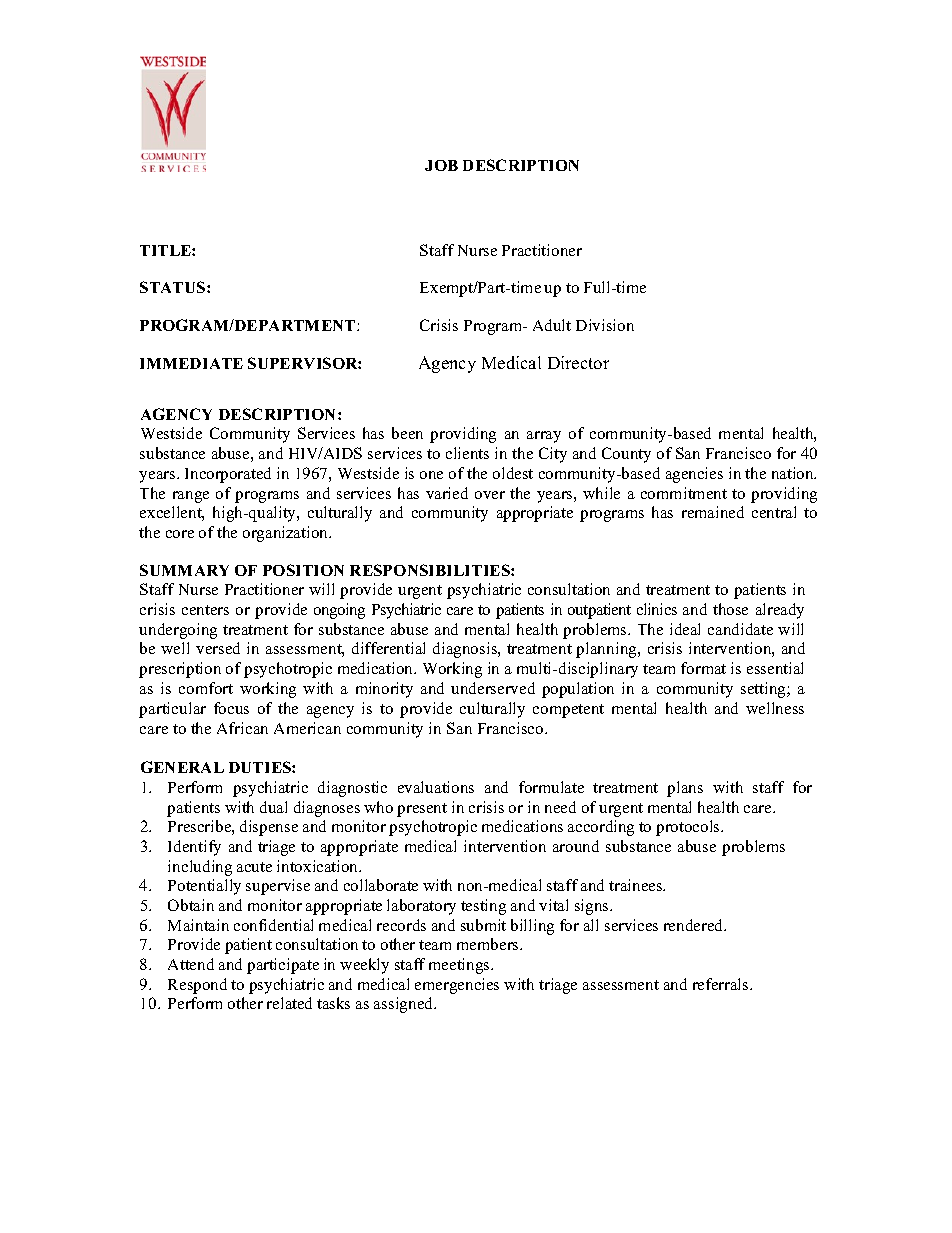 This screenshot has width=952, height=1233. What do you see at coordinates (273, 807) in the screenshot?
I see `dual` at bounding box center [273, 807].
